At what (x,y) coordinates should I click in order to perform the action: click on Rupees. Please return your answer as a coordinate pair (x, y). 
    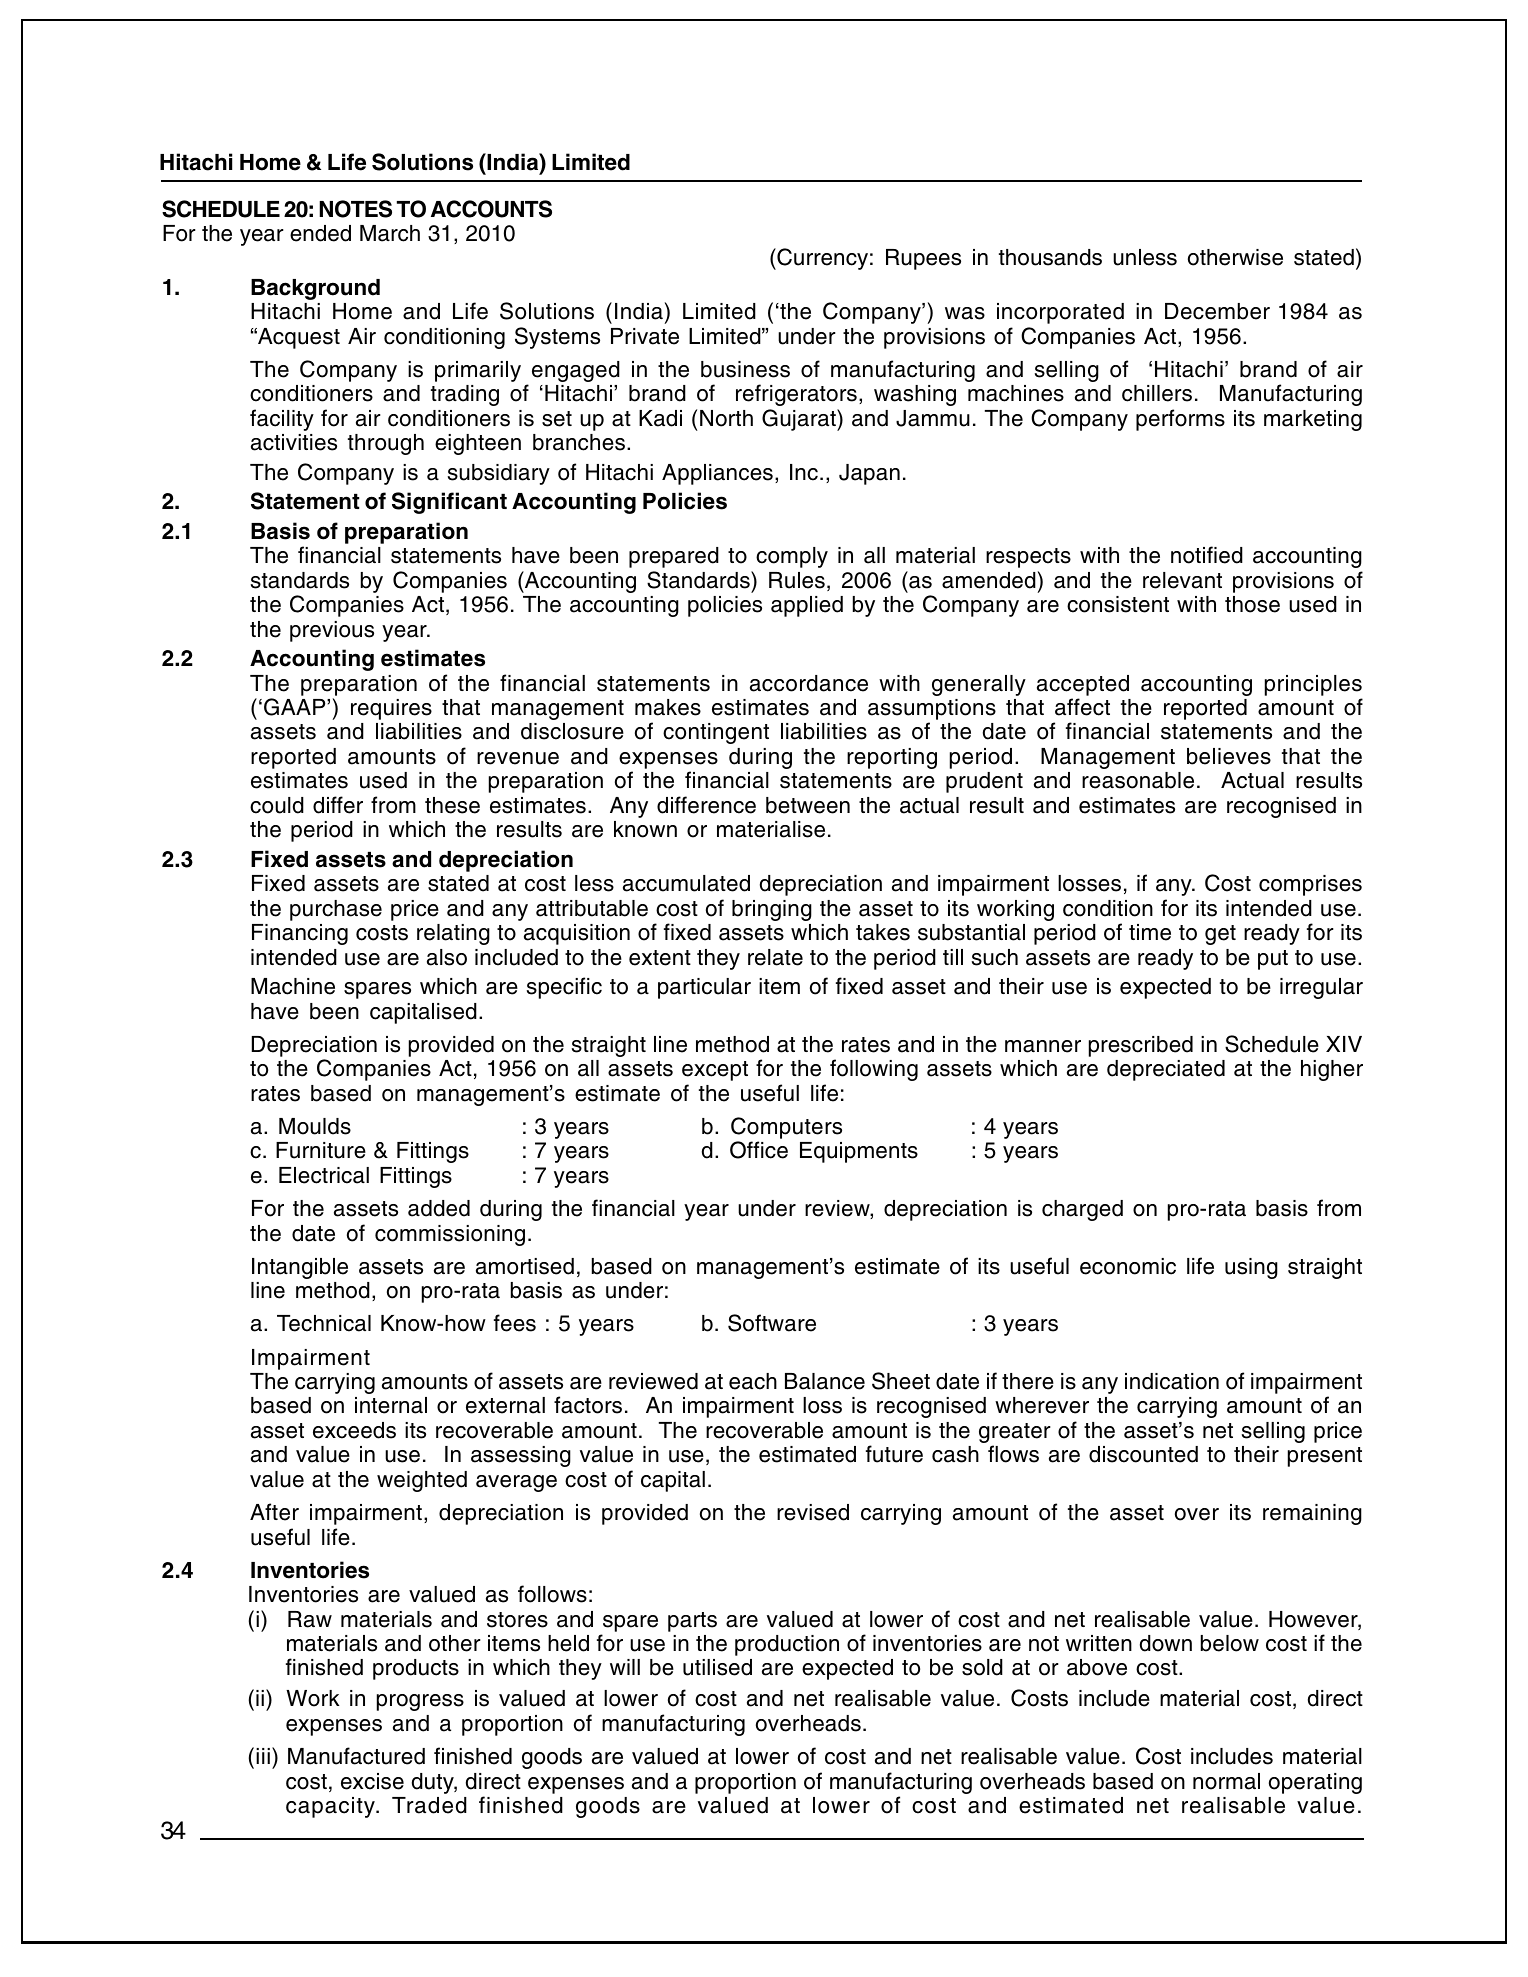
    Looking at the image, I should click on (923, 259).
